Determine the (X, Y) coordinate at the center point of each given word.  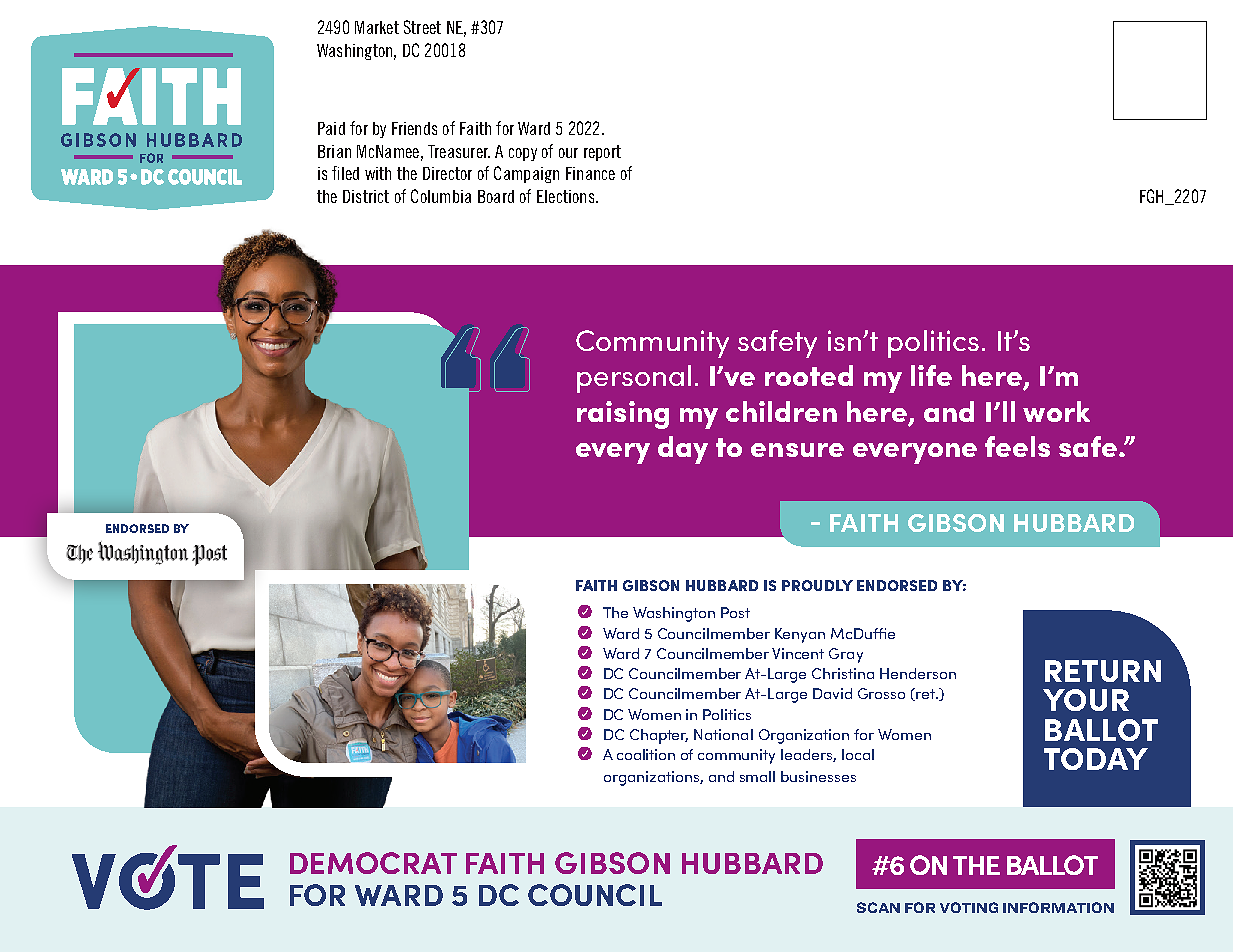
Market (377, 27)
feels (1017, 446)
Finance (590, 173)
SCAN (878, 907)
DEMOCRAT (373, 863)
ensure (797, 450)
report (602, 153)
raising (623, 415)
